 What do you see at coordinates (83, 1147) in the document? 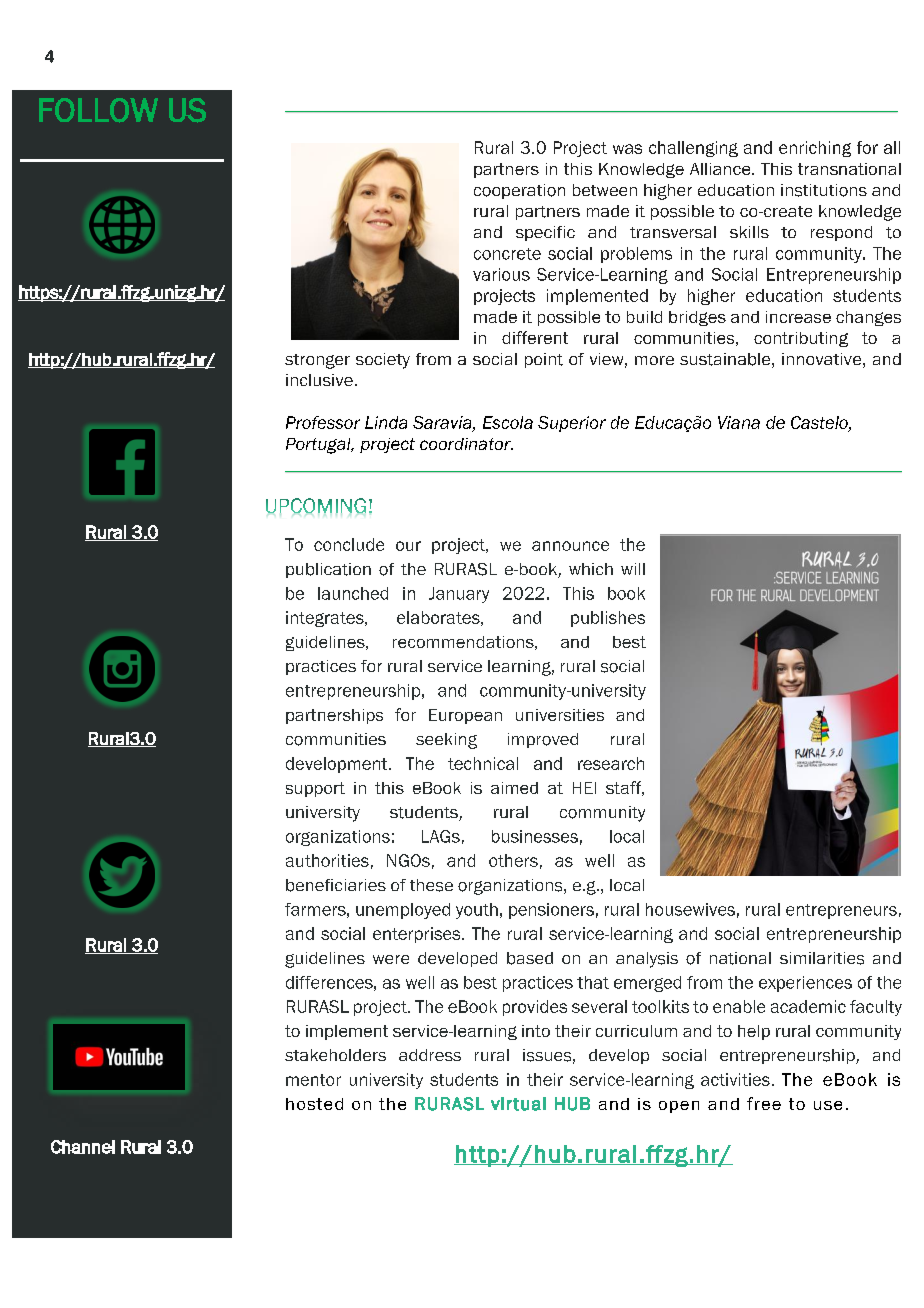
I see `Channel` at bounding box center [83, 1147].
